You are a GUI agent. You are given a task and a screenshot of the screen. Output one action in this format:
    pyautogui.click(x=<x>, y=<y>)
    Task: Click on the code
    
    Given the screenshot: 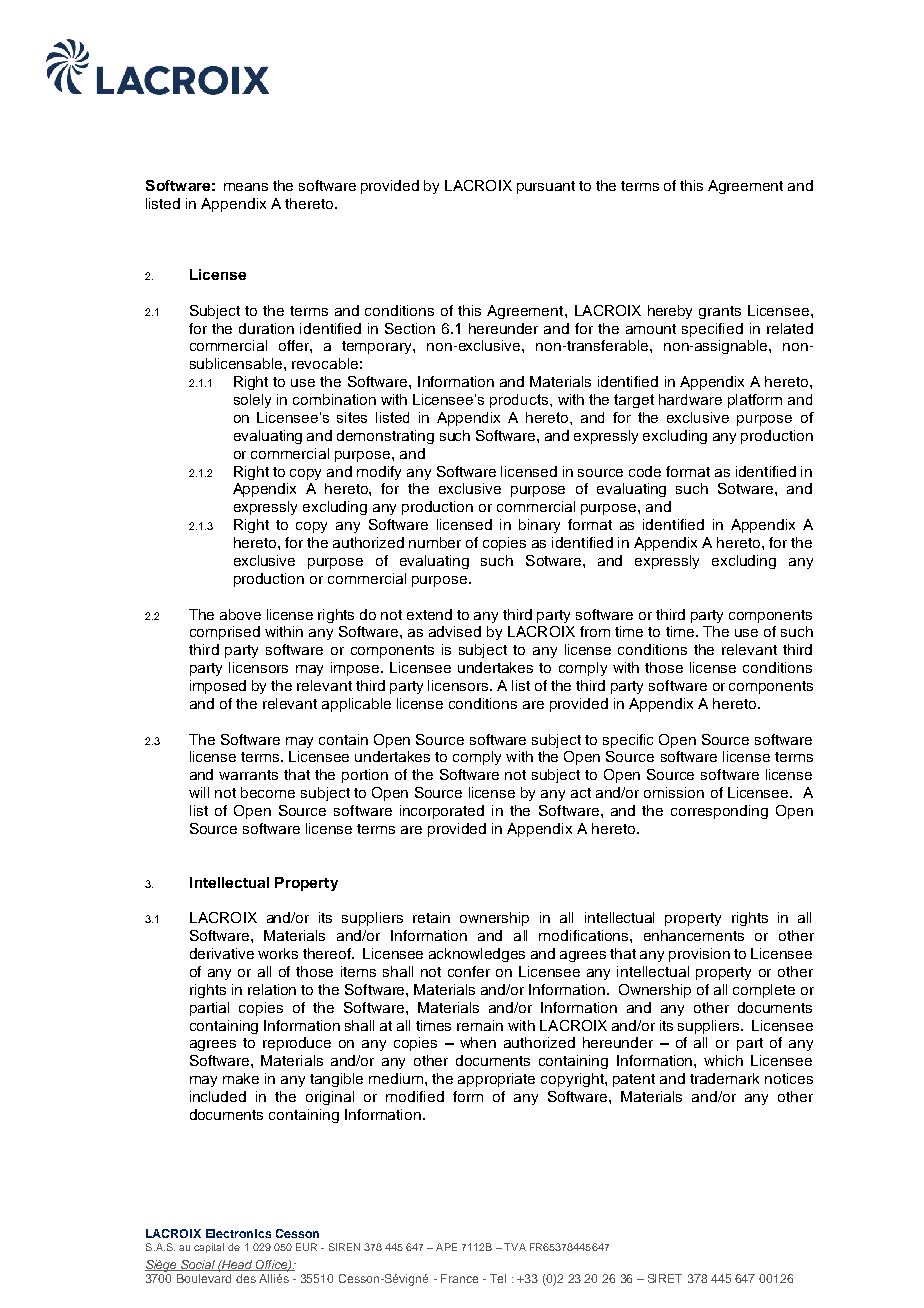 What is the action you would take?
    pyautogui.click(x=645, y=471)
